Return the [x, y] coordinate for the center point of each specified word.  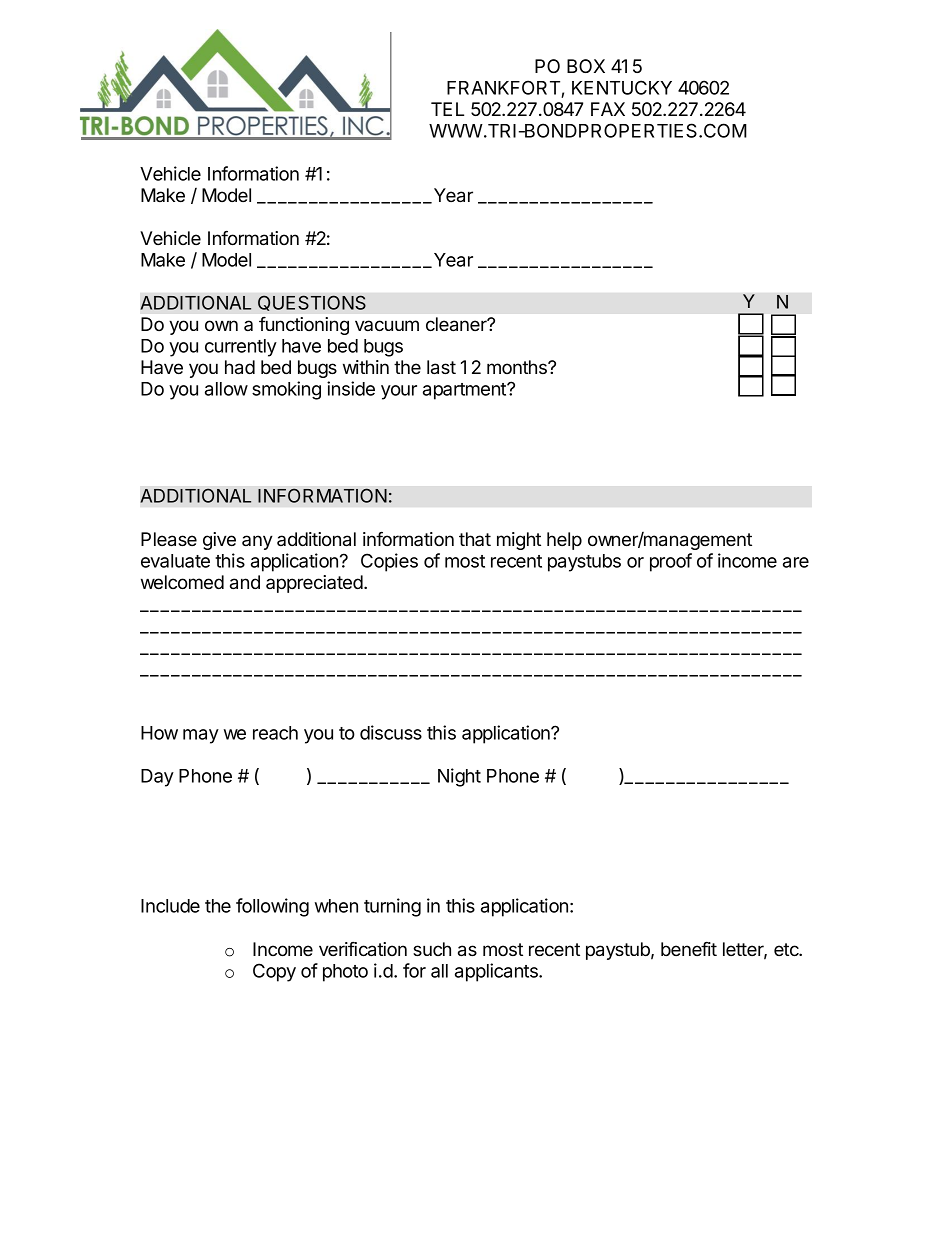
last [441, 367]
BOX [586, 66]
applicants [497, 972]
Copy [274, 972]
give [219, 541]
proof [671, 562]
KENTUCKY [622, 87]
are [796, 562]
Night [459, 777]
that [475, 539]
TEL [447, 109]
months [518, 367]
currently [241, 348]
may [201, 736]
